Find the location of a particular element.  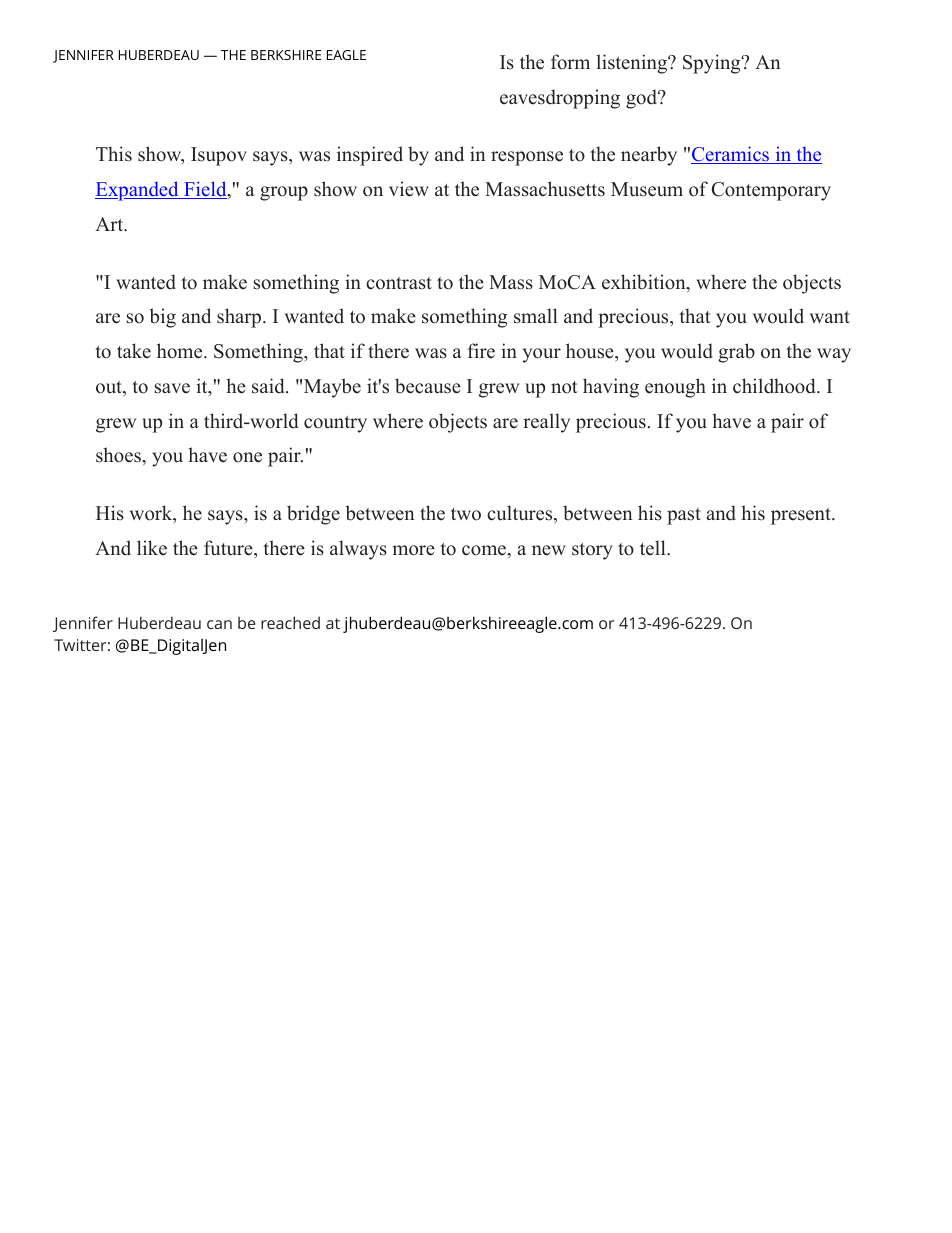

can is located at coordinates (219, 624).
